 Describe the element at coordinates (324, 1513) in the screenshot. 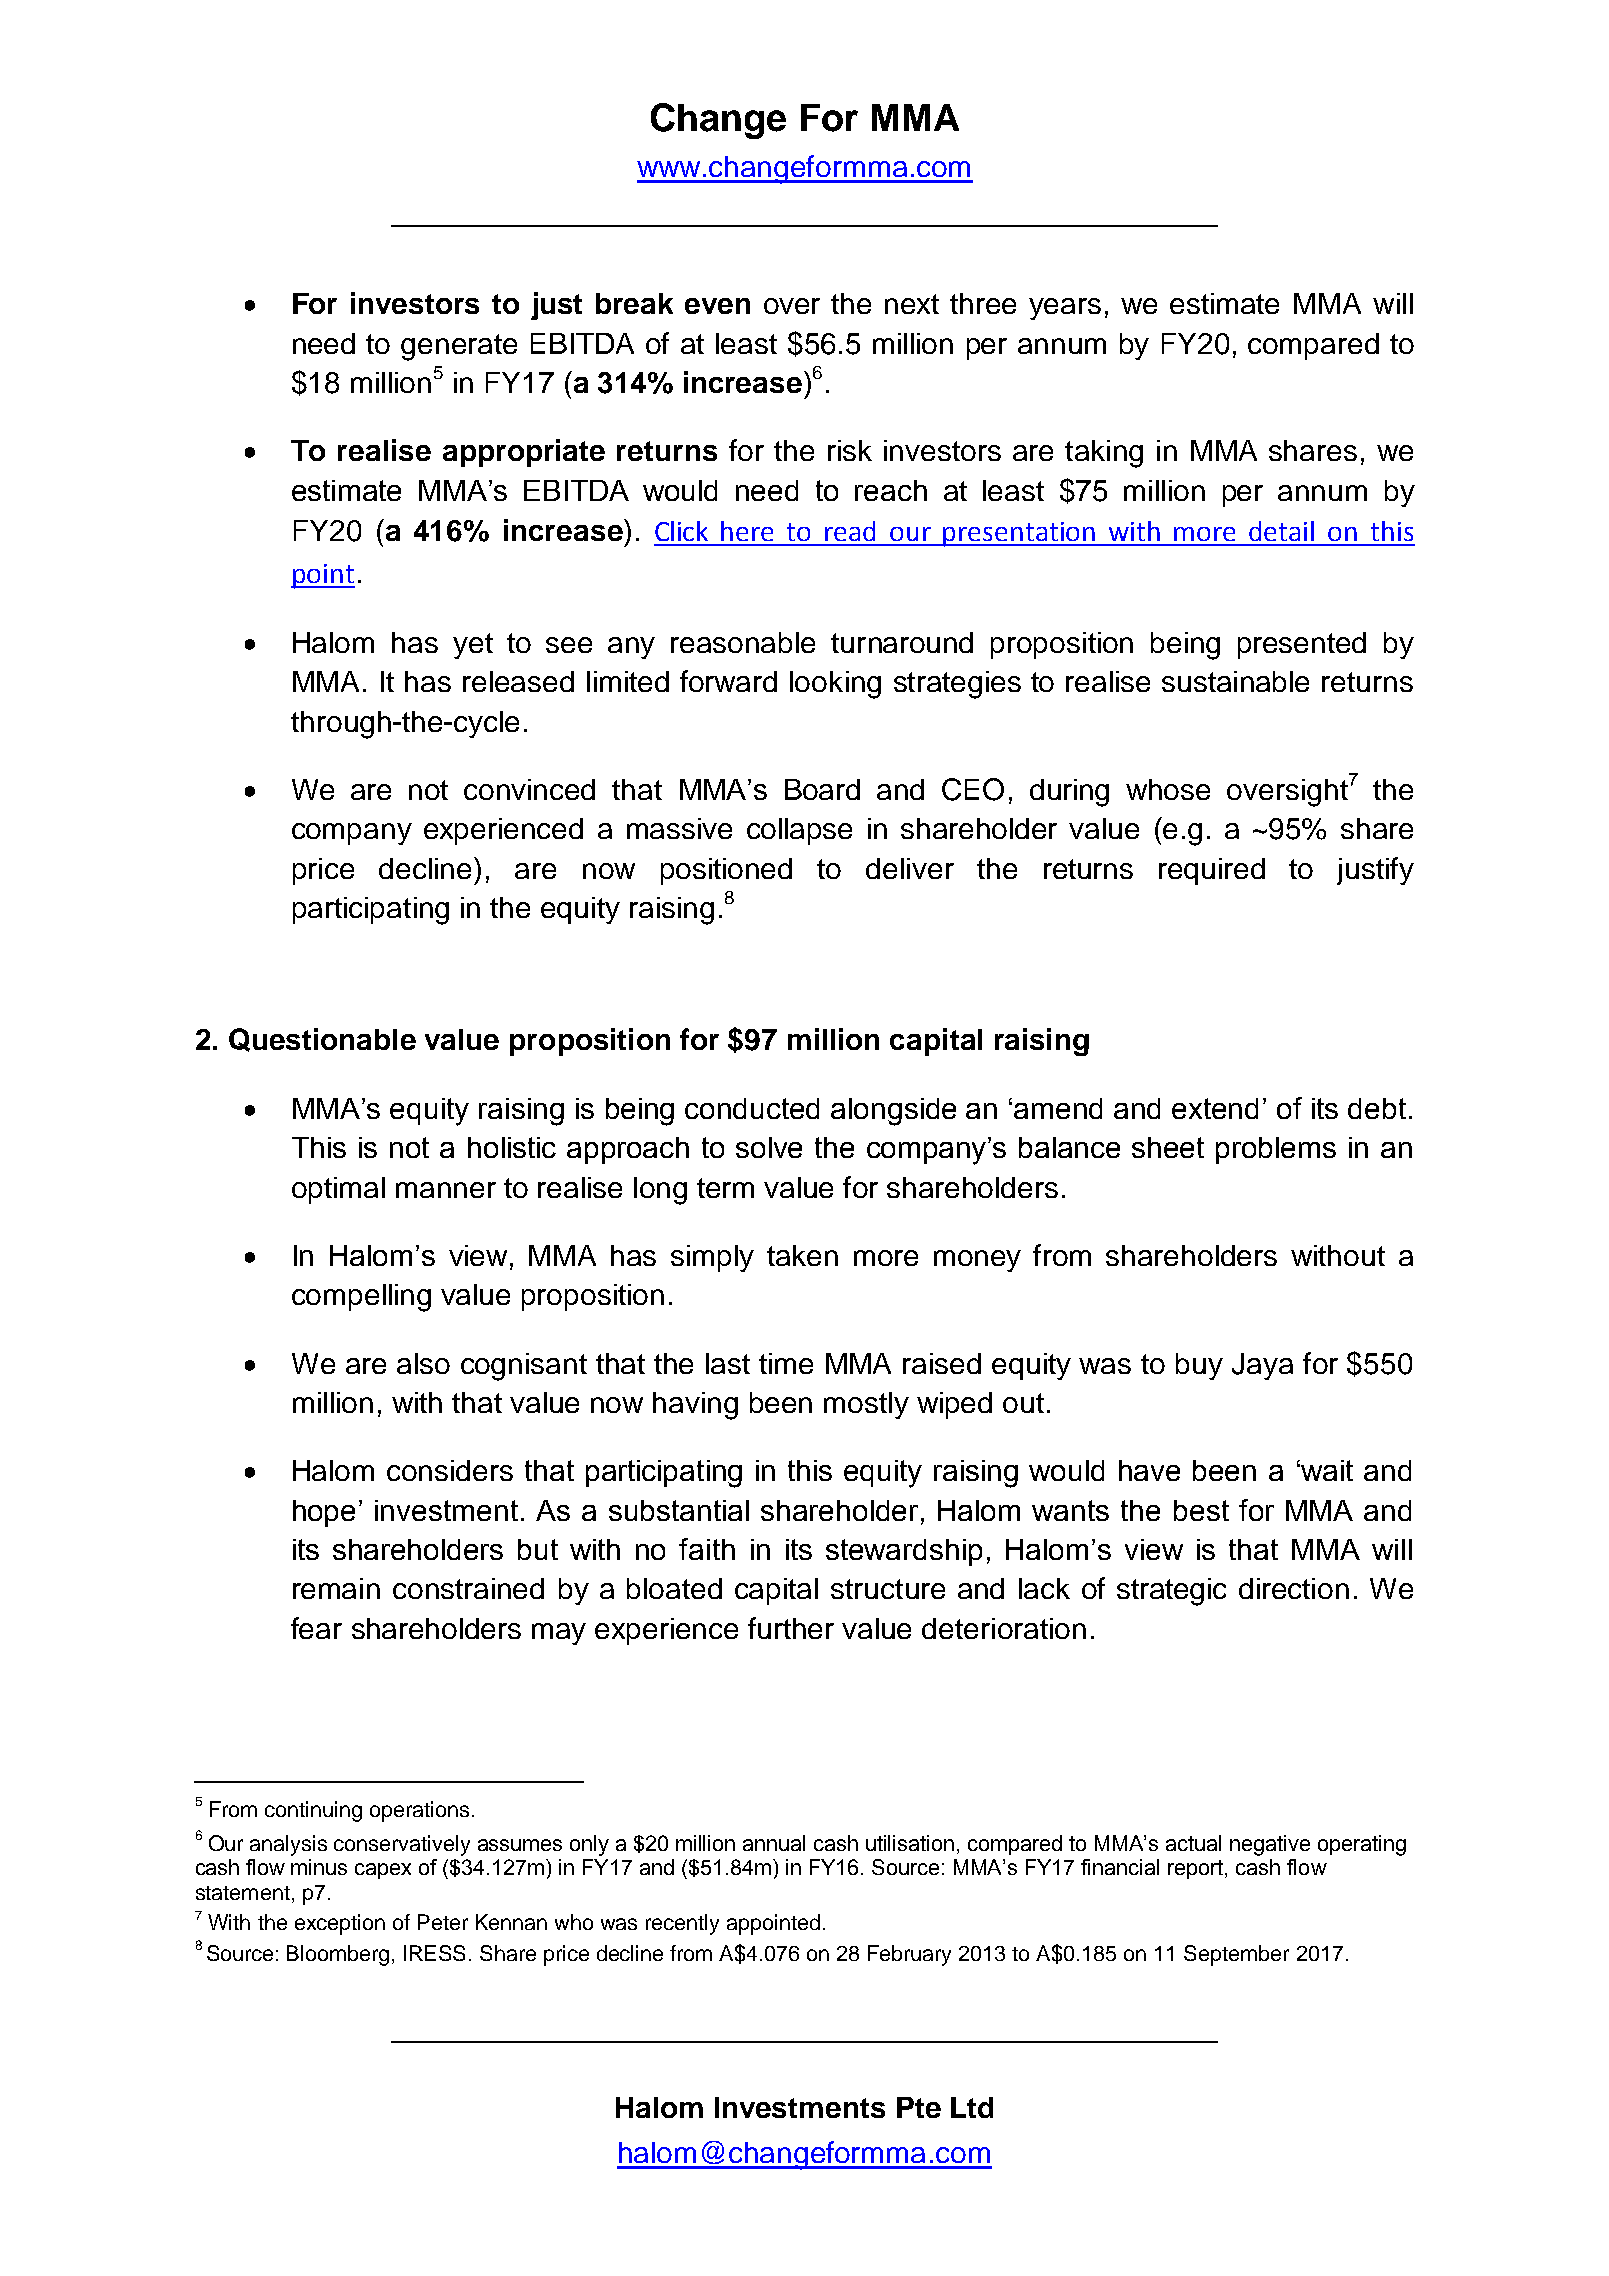

I see `hope` at that location.
